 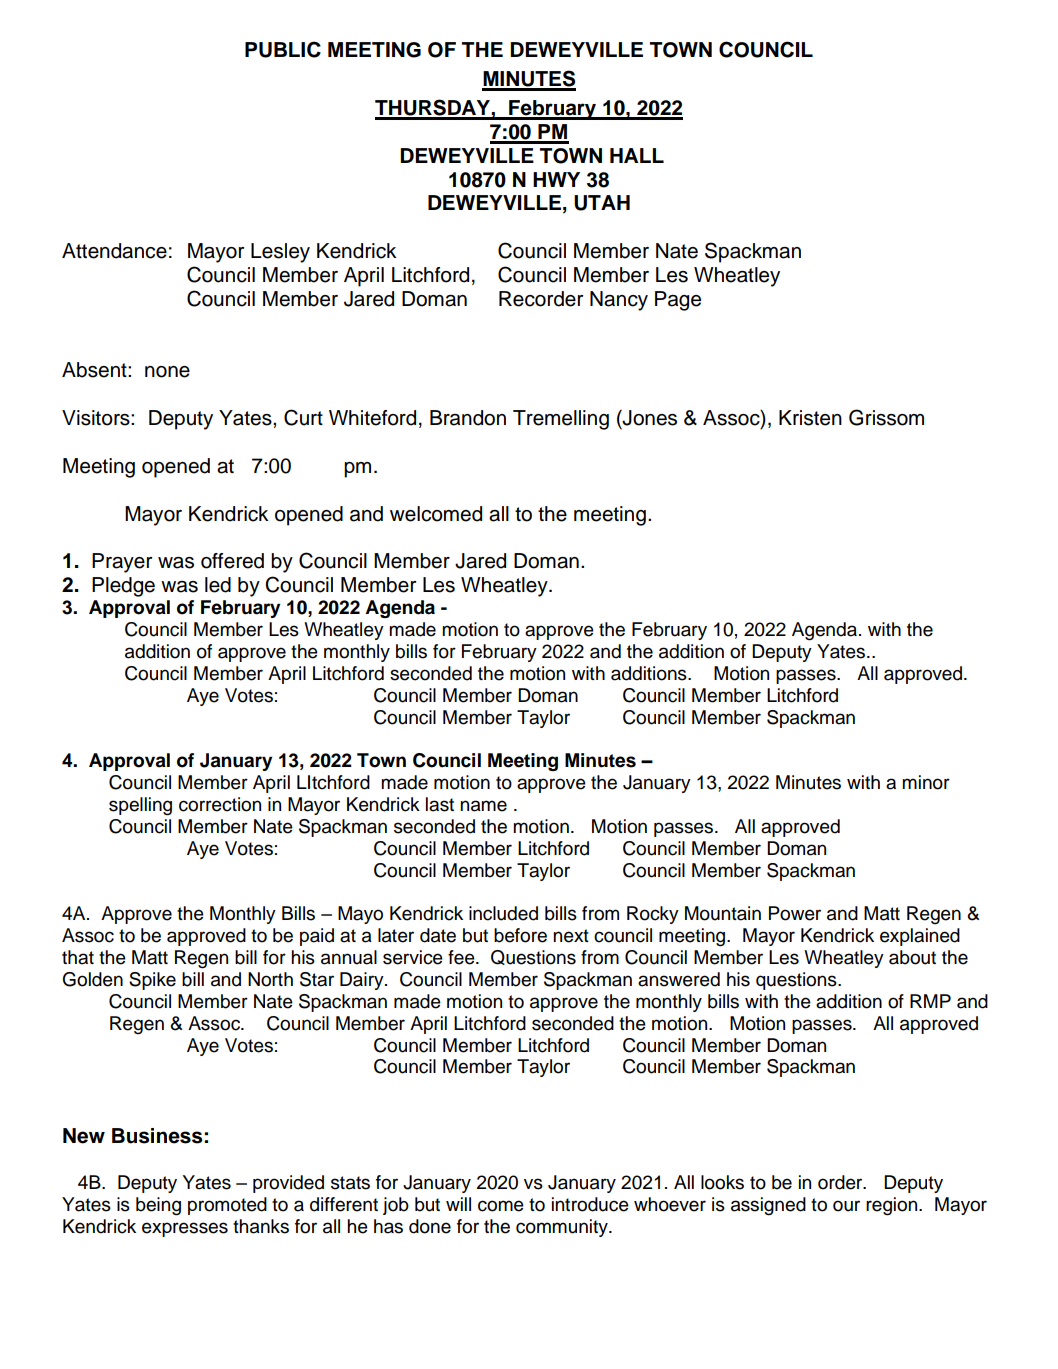 What do you see at coordinates (637, 155) in the screenshot?
I see `HALL` at bounding box center [637, 155].
